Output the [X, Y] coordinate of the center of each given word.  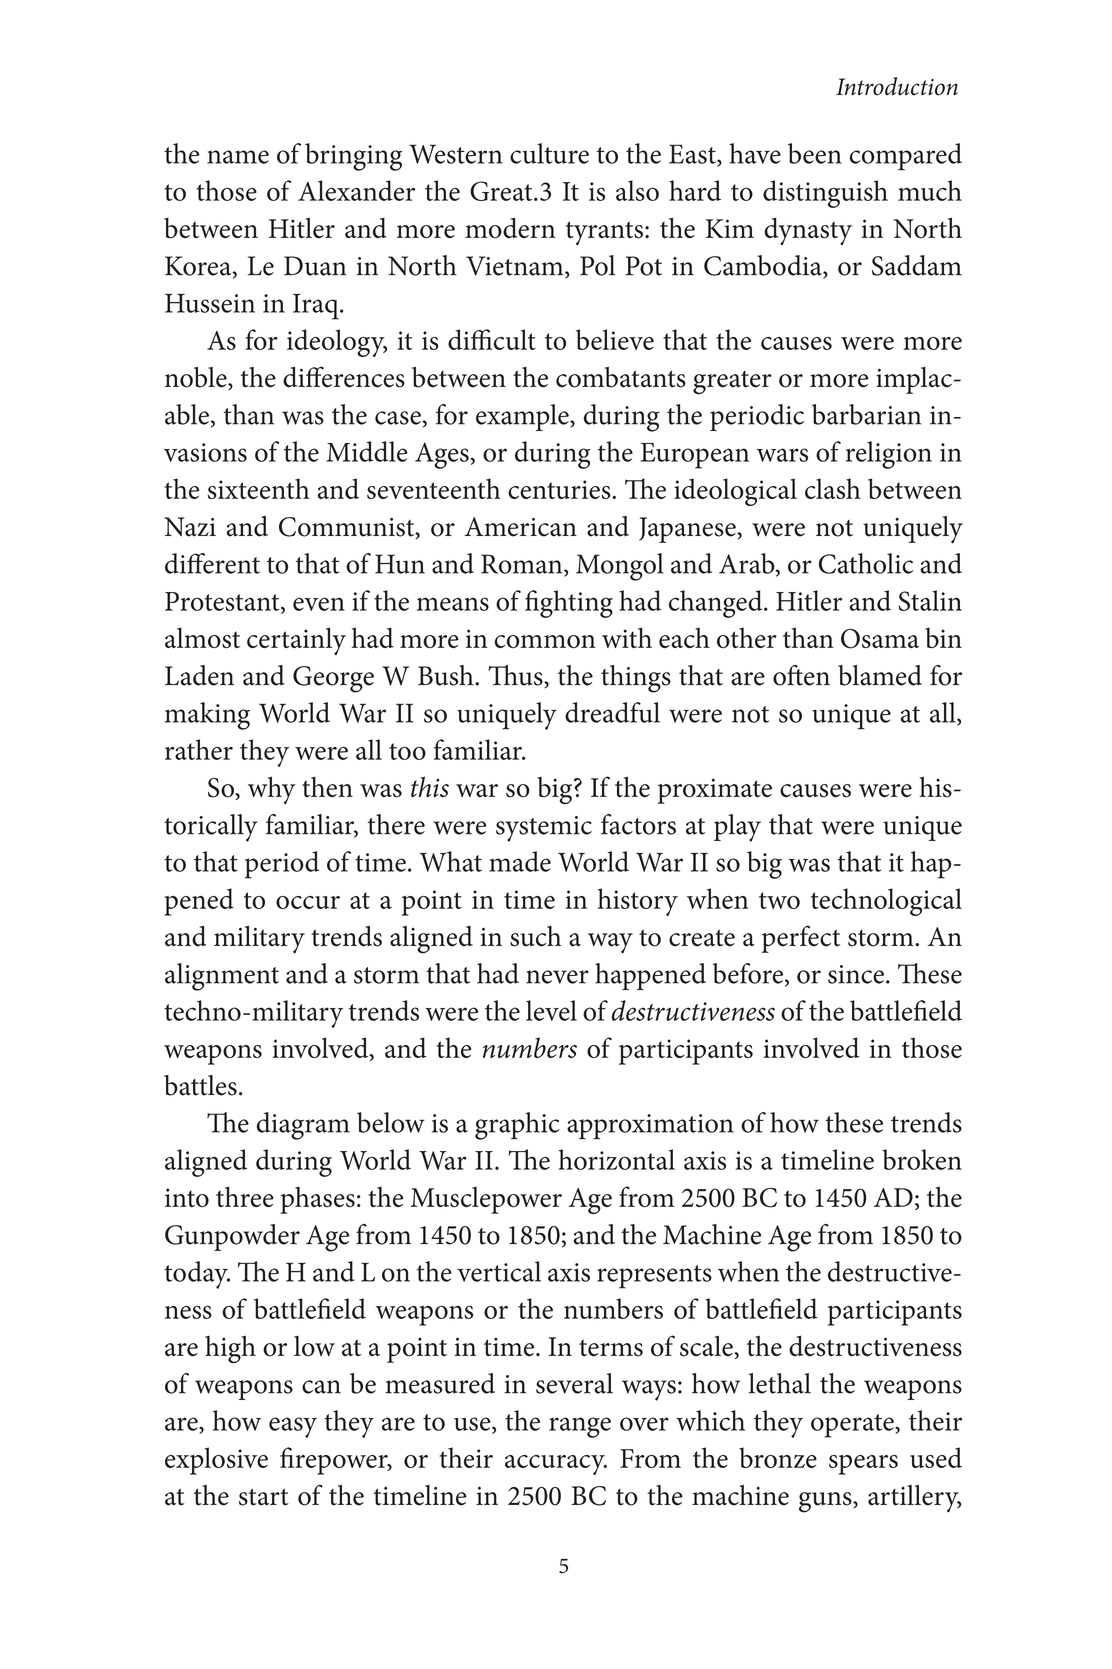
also [637, 190]
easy [293, 1427]
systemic [544, 829]
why [271, 790]
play [737, 828]
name [238, 157]
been [815, 153]
